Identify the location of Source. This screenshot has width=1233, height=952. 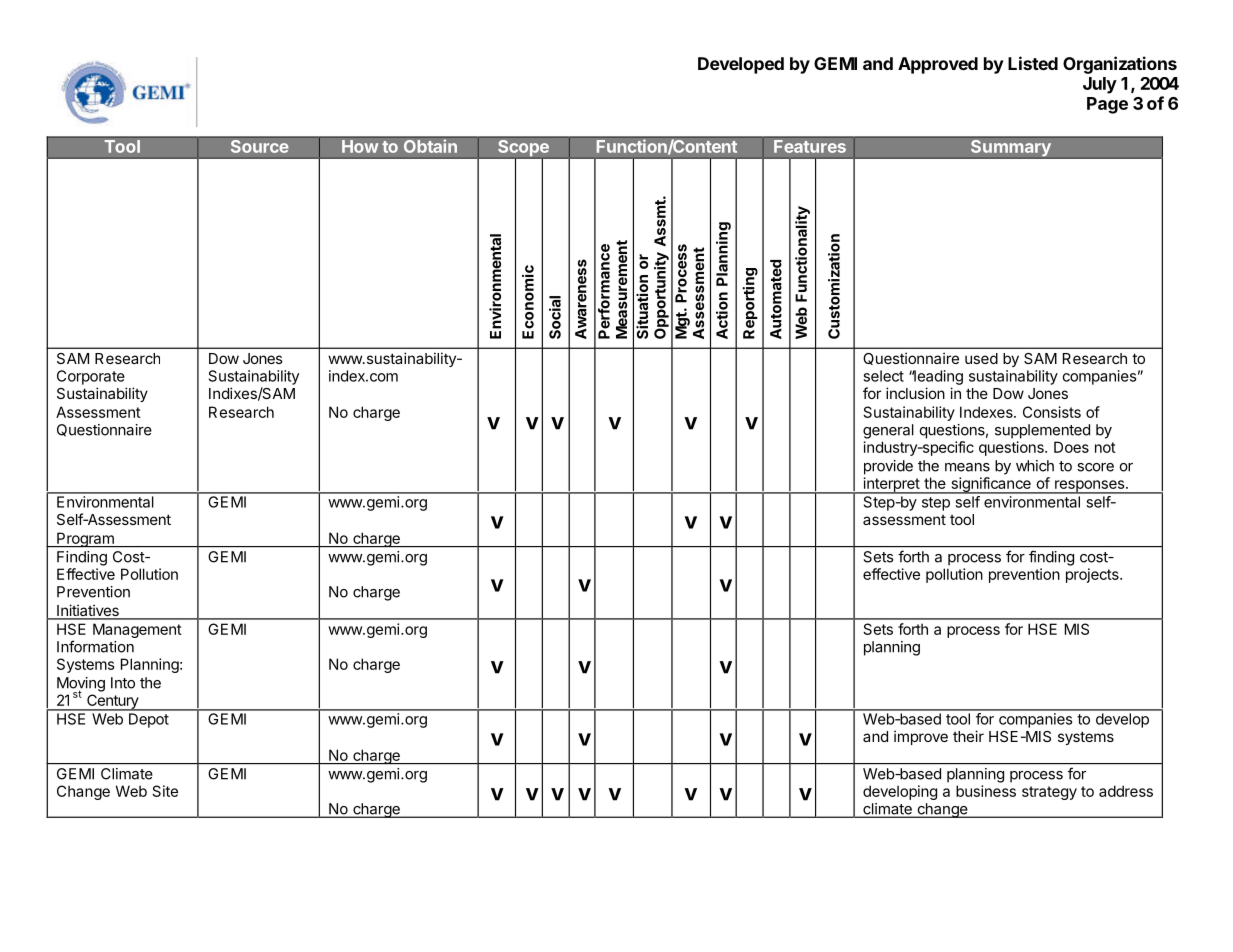
(259, 145).
